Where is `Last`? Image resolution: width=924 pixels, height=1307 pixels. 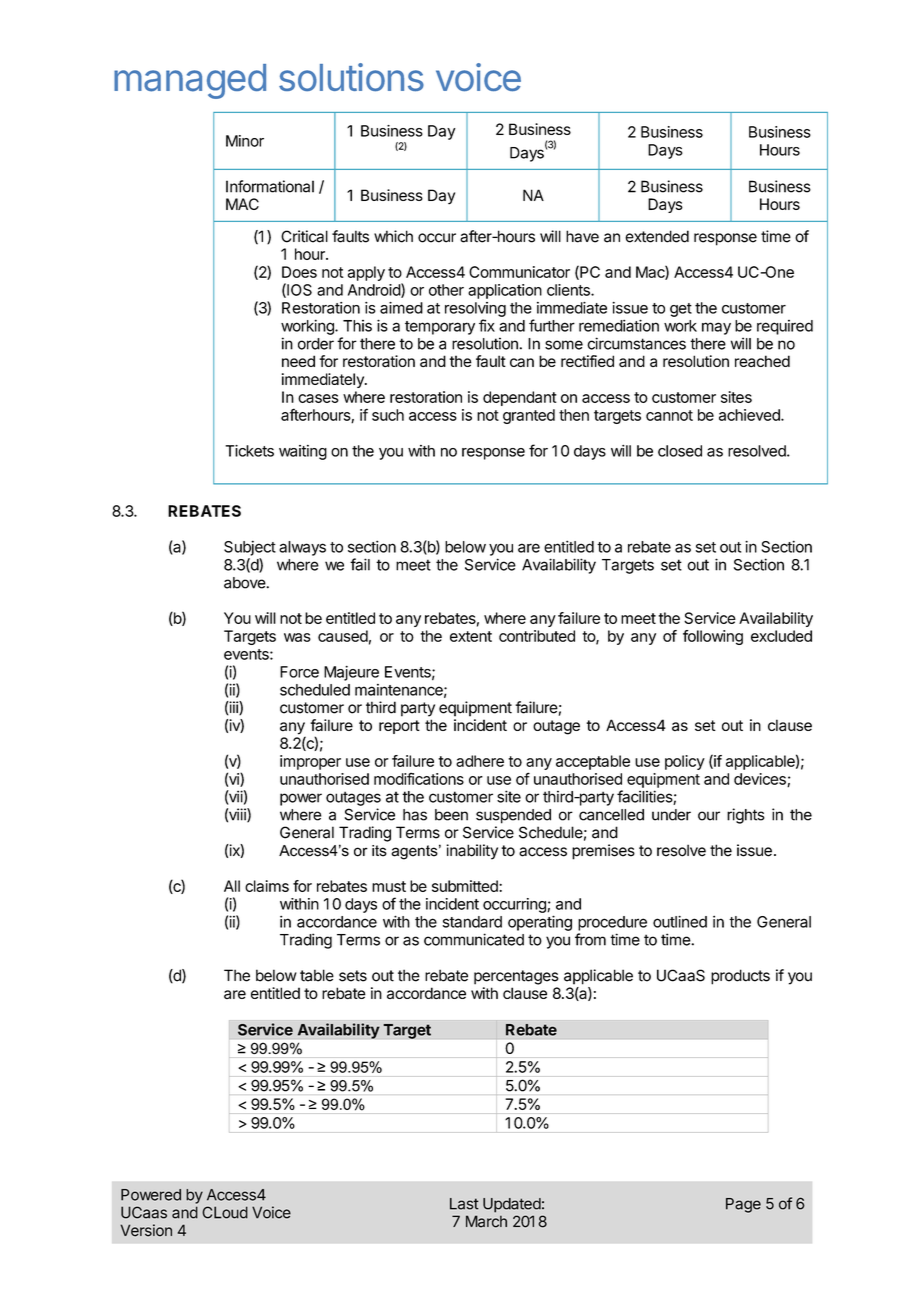 Last is located at coordinates (464, 1204).
